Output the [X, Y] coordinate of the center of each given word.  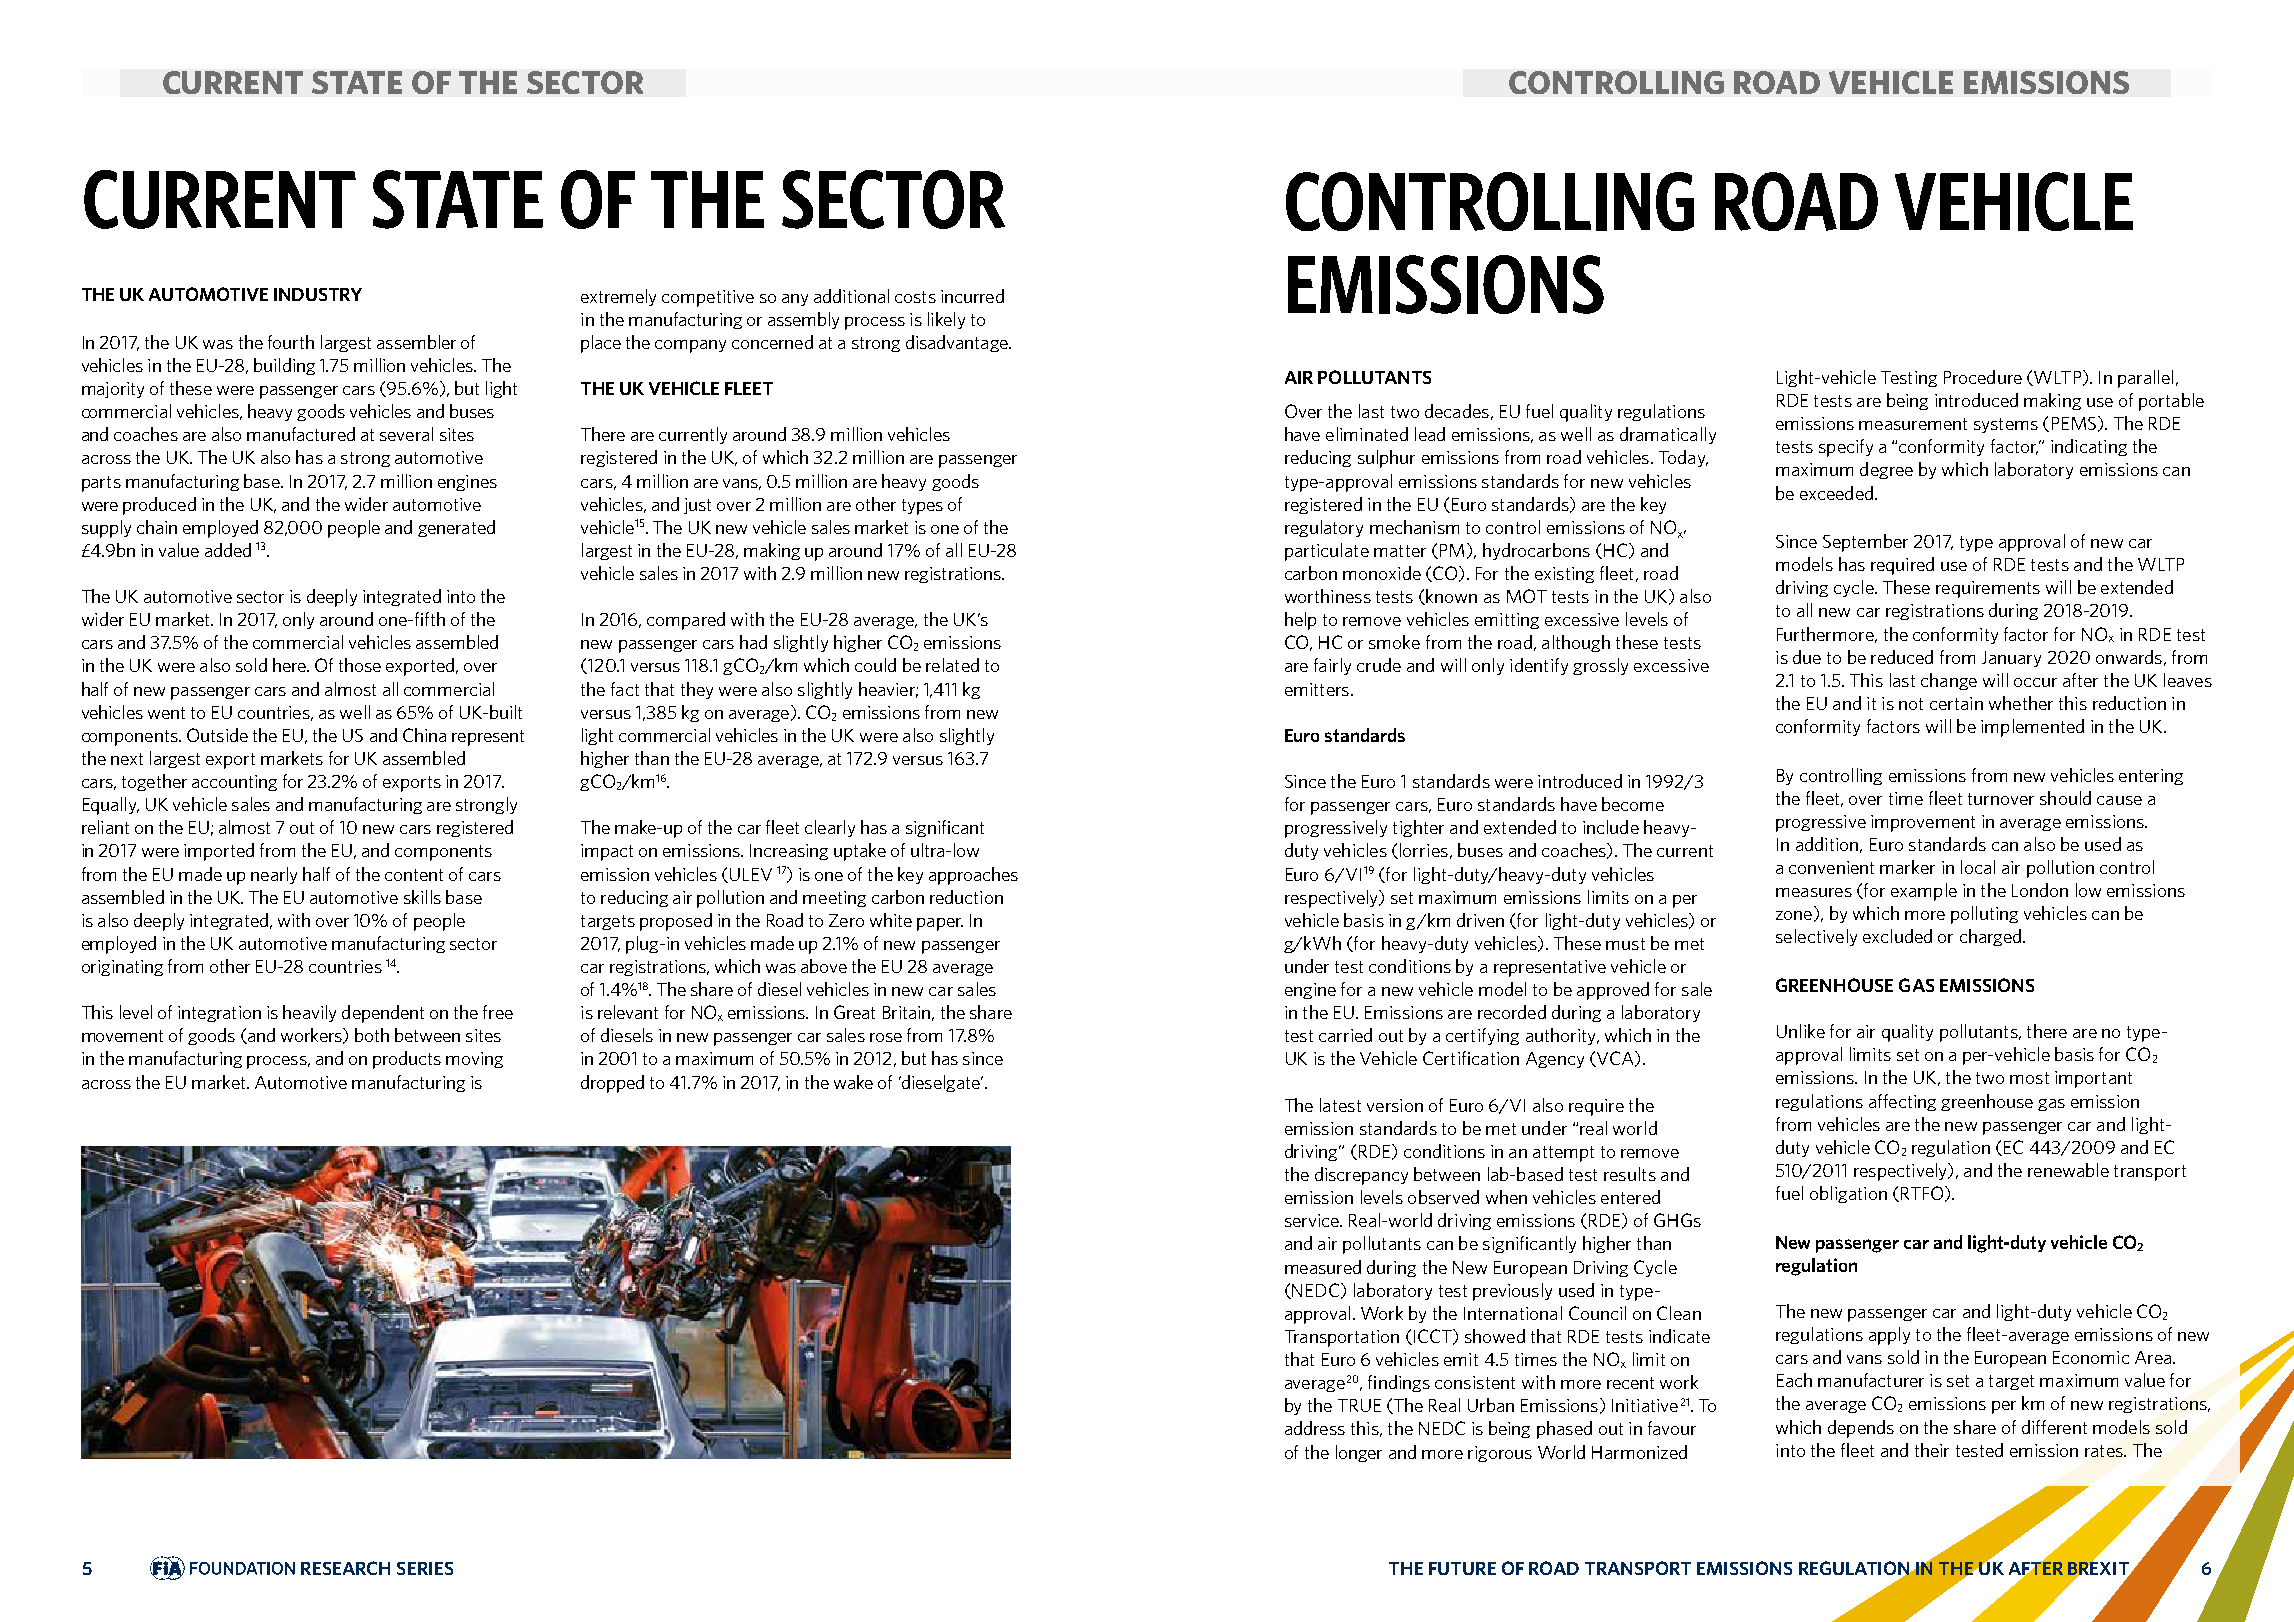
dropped [612, 1084]
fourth [291, 342]
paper [940, 924]
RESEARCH [345, 1568]
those [360, 665]
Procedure [1983, 377]
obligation [1848, 1194]
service [1313, 1220]
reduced [1902, 657]
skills [422, 897]
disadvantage [958, 343]
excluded [1897, 936]
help [1300, 621]
